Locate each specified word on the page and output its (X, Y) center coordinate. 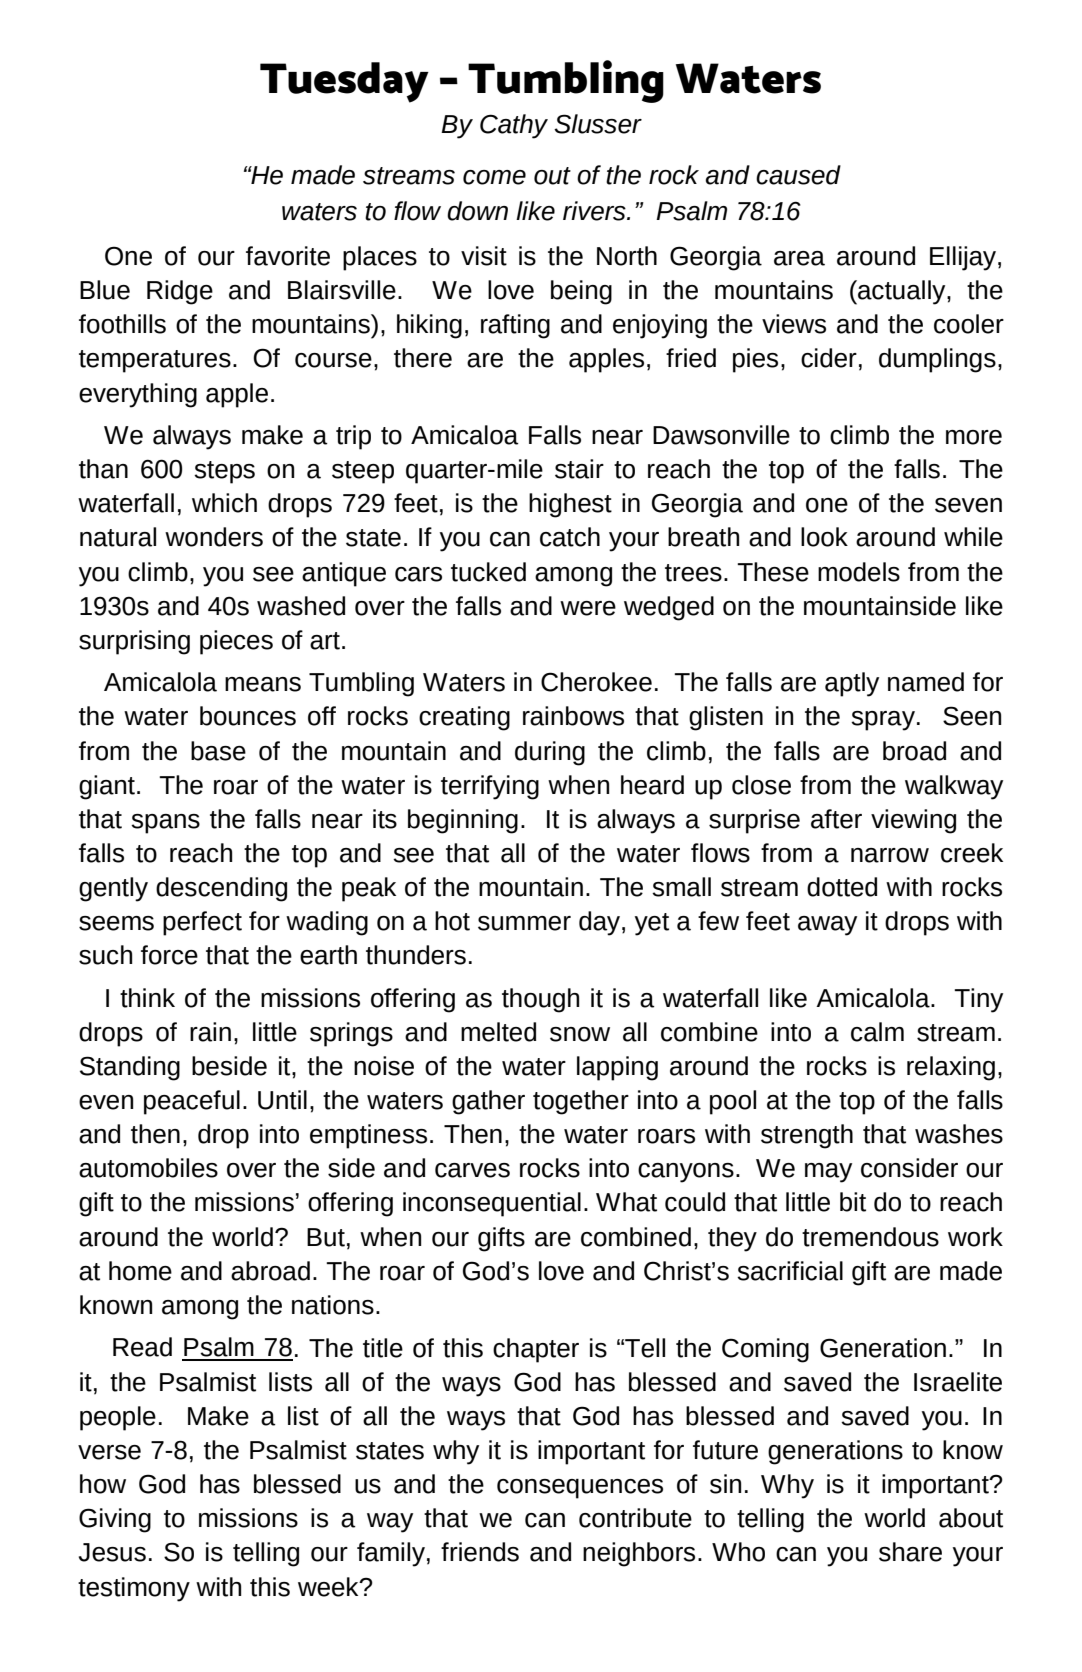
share (910, 1552)
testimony (134, 1589)
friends (480, 1552)
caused (798, 175)
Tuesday (344, 82)
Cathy (514, 126)
